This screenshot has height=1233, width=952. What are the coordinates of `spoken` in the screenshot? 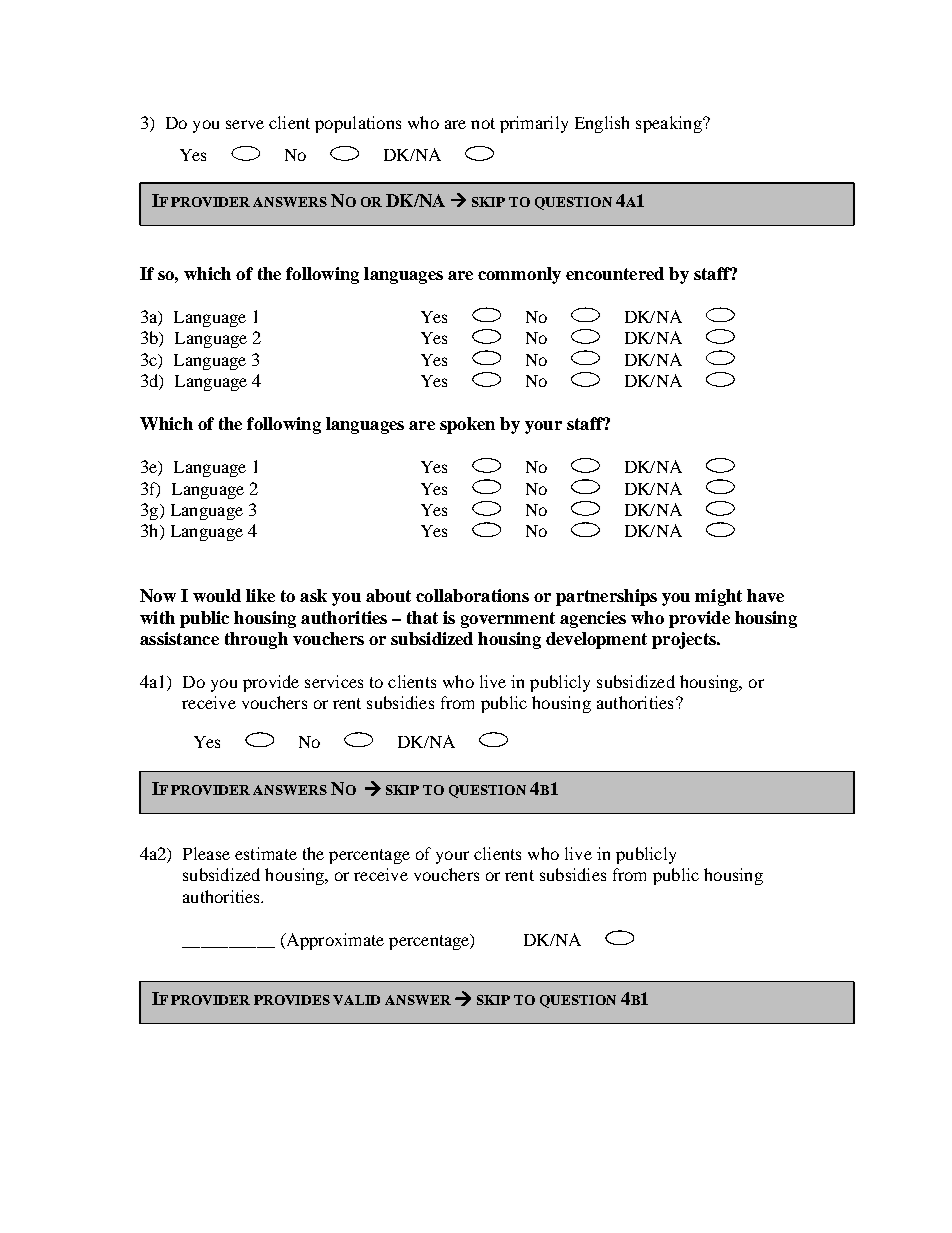 It's located at (467, 425).
